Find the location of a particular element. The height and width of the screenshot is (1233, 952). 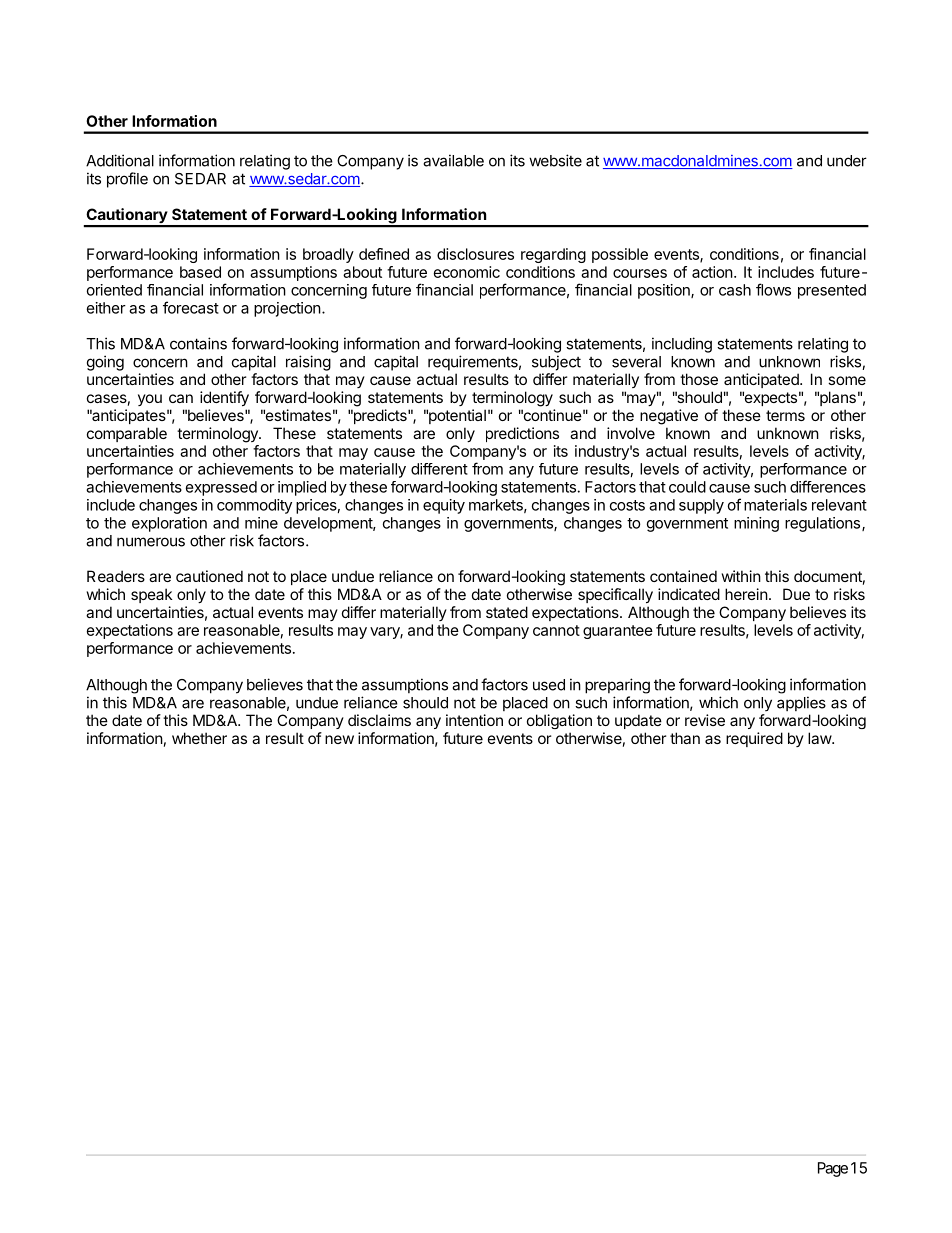

Page is located at coordinates (833, 1169).
